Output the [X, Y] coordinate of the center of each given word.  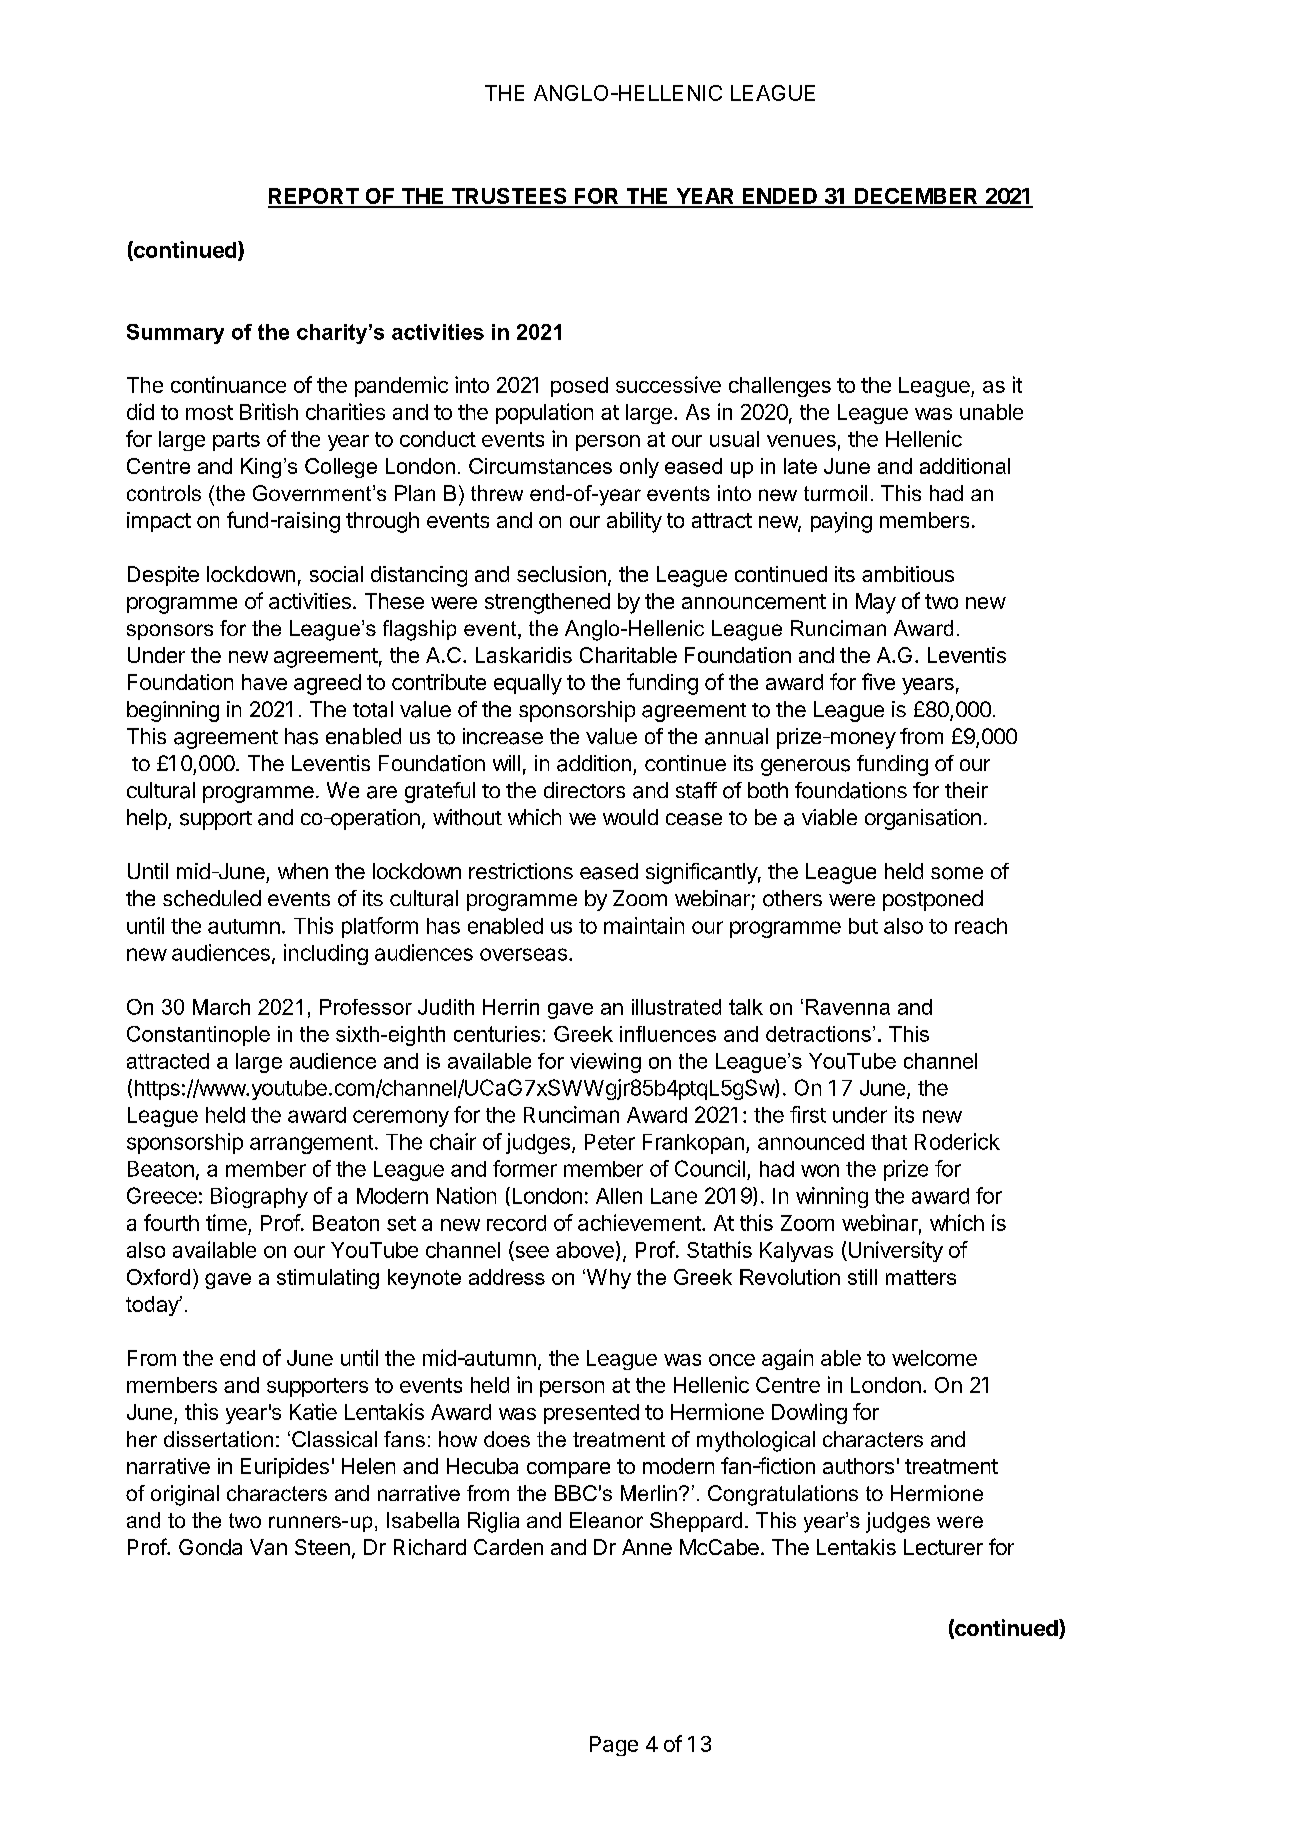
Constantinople [198, 1036]
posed [579, 387]
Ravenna [848, 1007]
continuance [228, 384]
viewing [605, 1063]
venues [801, 441]
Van [268, 1547]
